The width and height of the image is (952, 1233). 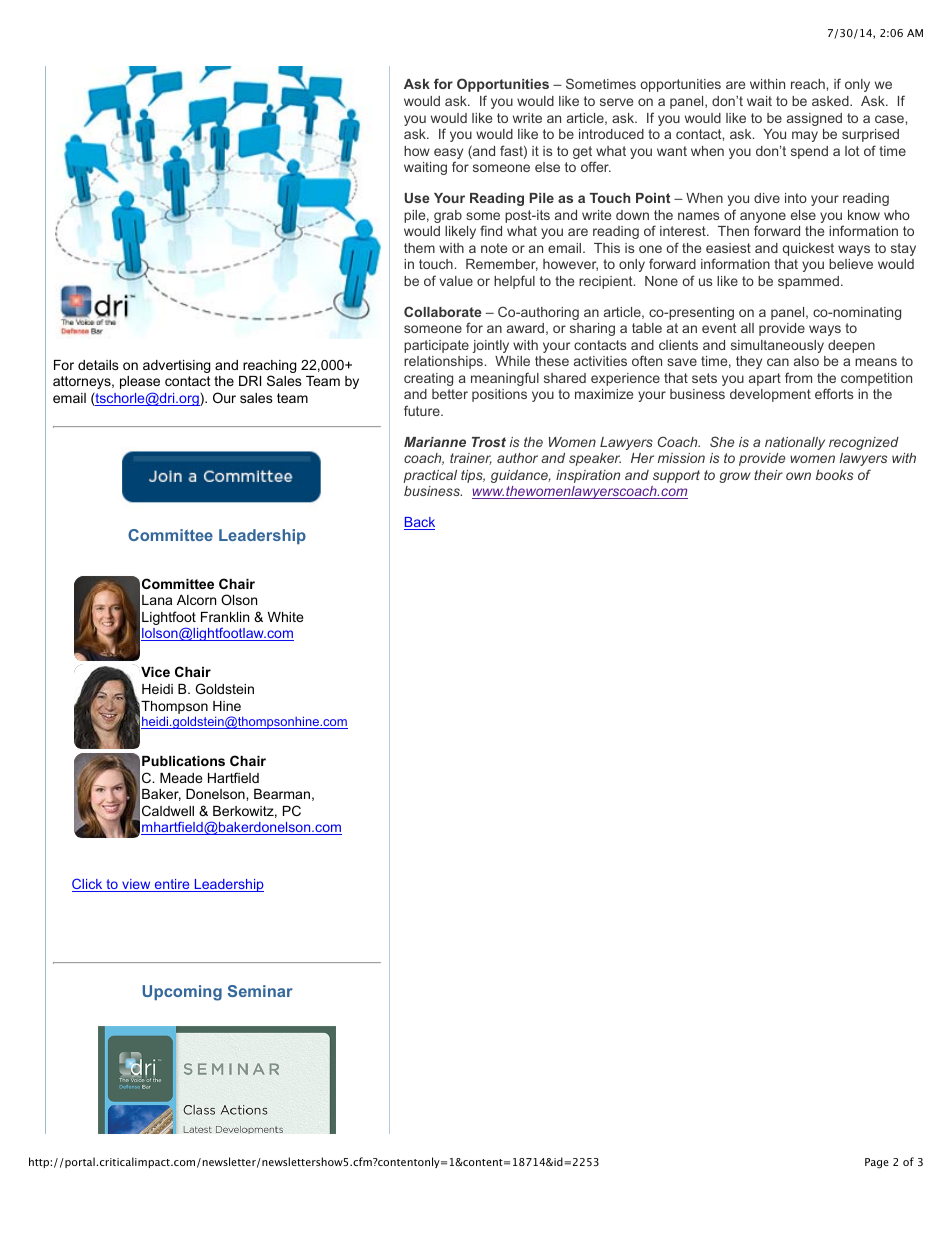 What do you see at coordinates (834, 475) in the image?
I see `books` at bounding box center [834, 475].
